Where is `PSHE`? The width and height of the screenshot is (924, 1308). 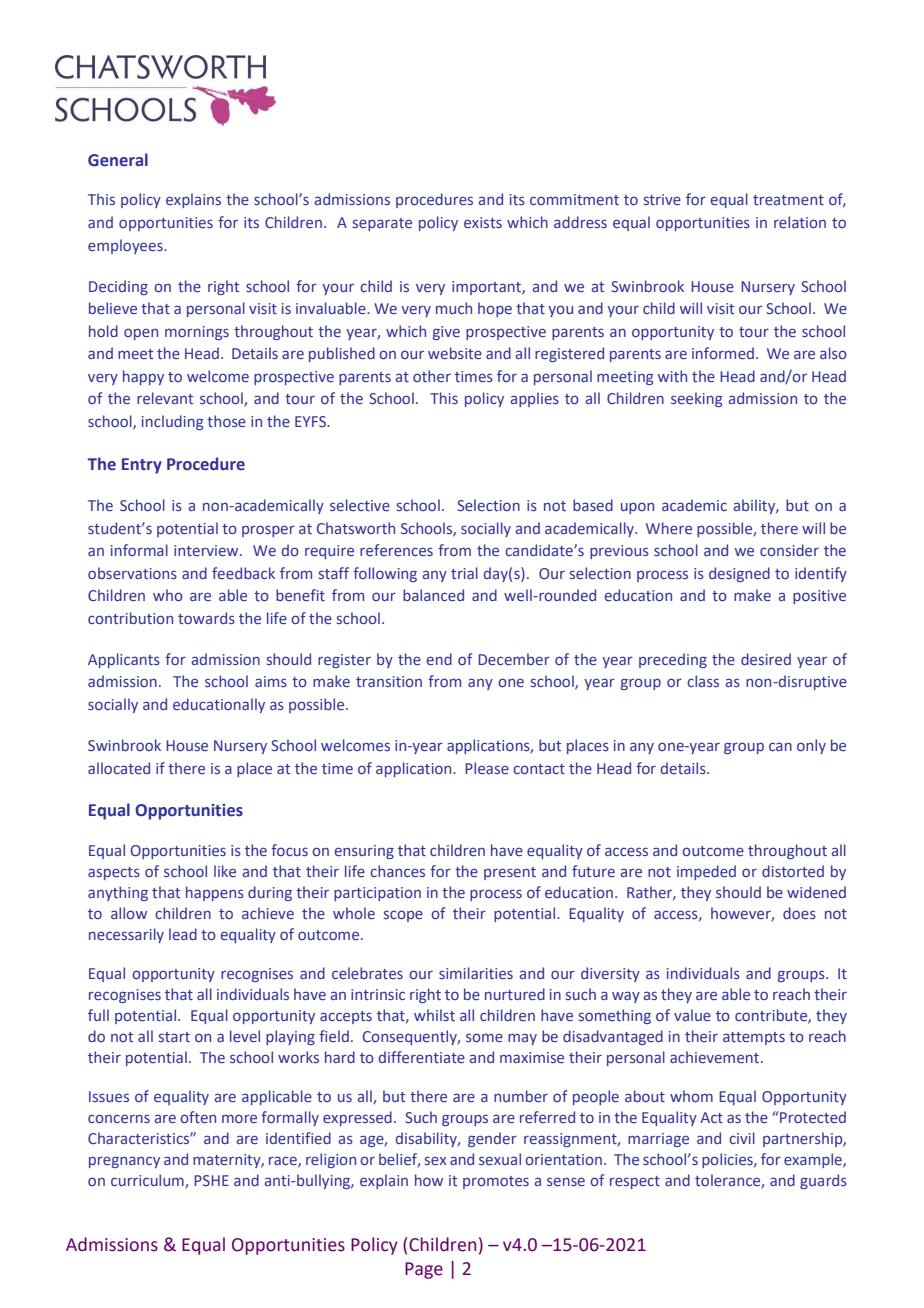
PSHE is located at coordinates (211, 1180).
